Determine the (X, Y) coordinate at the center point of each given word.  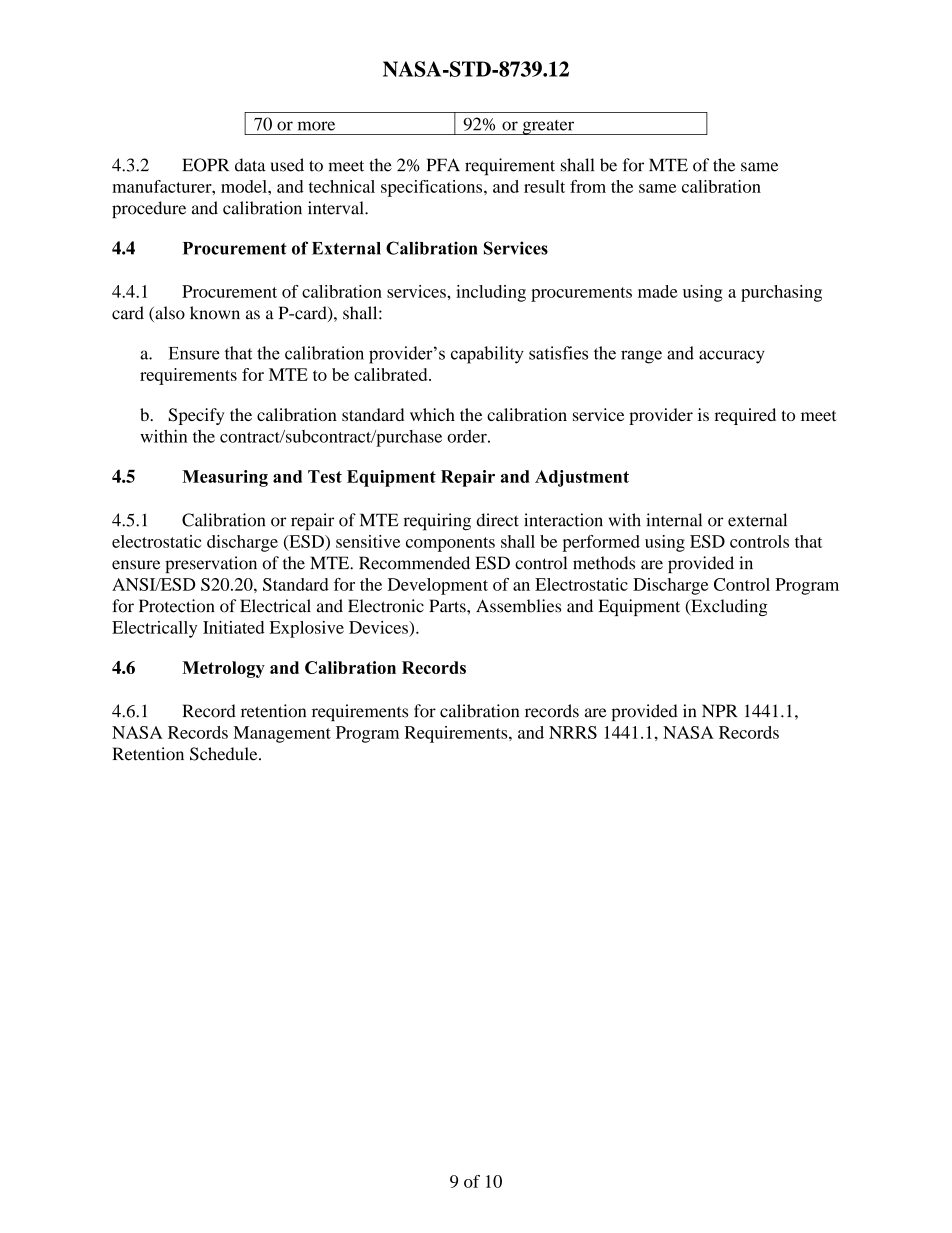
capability (487, 355)
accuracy (732, 357)
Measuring (225, 478)
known (215, 313)
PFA (443, 164)
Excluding (728, 607)
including (491, 293)
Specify (196, 416)
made (657, 291)
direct (498, 520)
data (250, 165)
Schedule (225, 754)
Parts (448, 606)
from (588, 186)
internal (674, 520)
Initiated (234, 627)
